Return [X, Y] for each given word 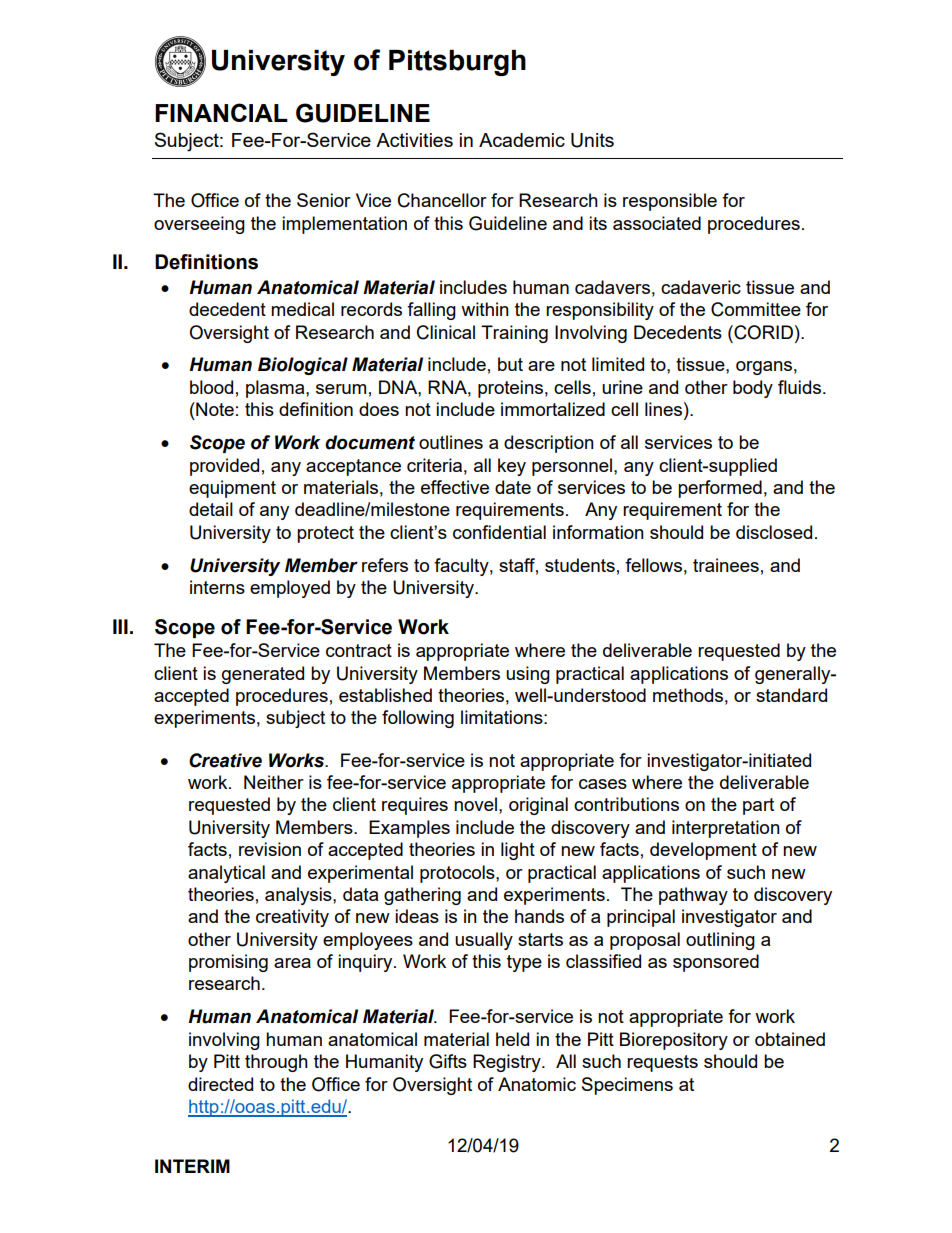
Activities [414, 140]
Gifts [448, 1061]
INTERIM [192, 1166]
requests [662, 1063]
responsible [670, 202]
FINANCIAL [221, 112]
